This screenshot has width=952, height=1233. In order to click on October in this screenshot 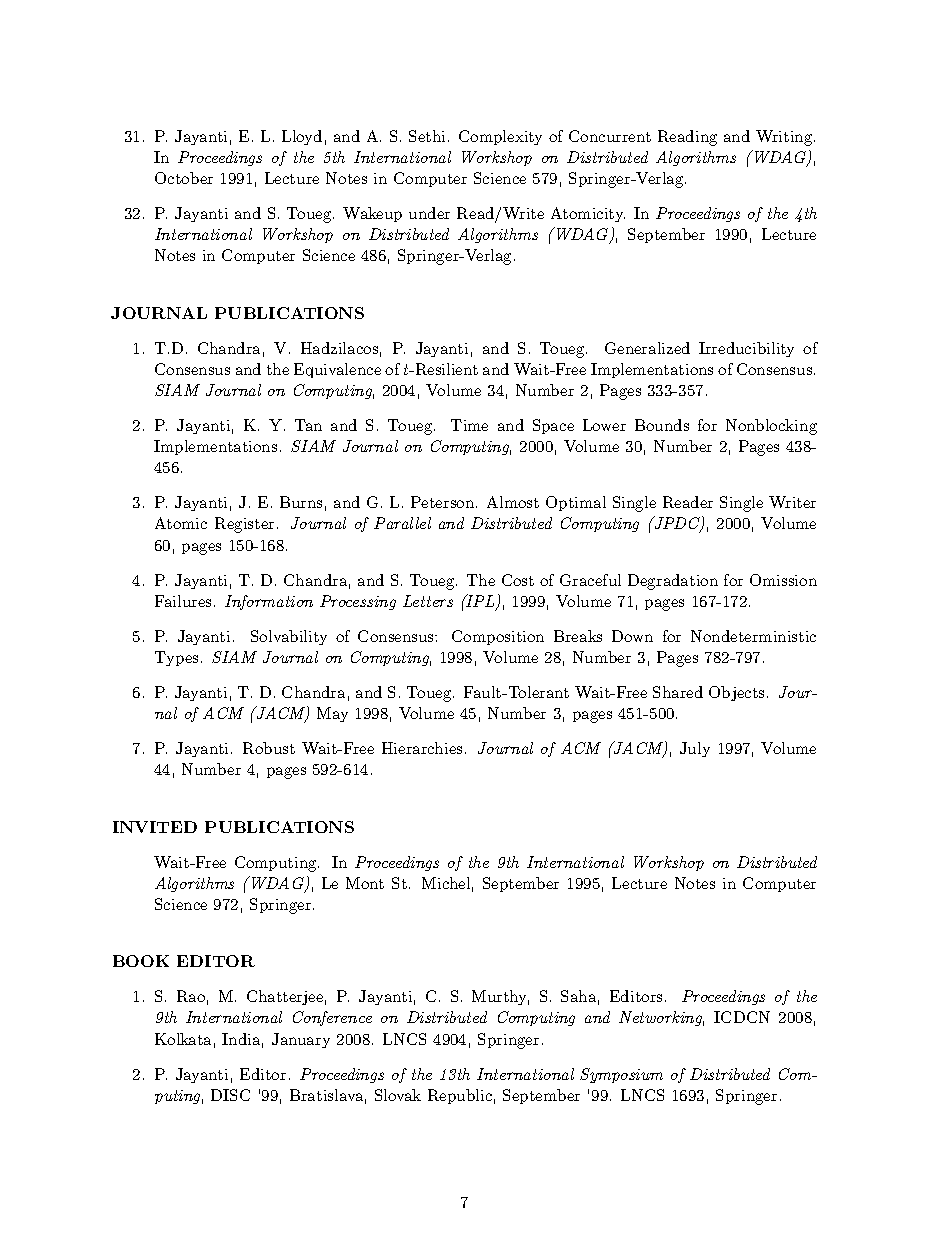, I will do `click(184, 178)`.
